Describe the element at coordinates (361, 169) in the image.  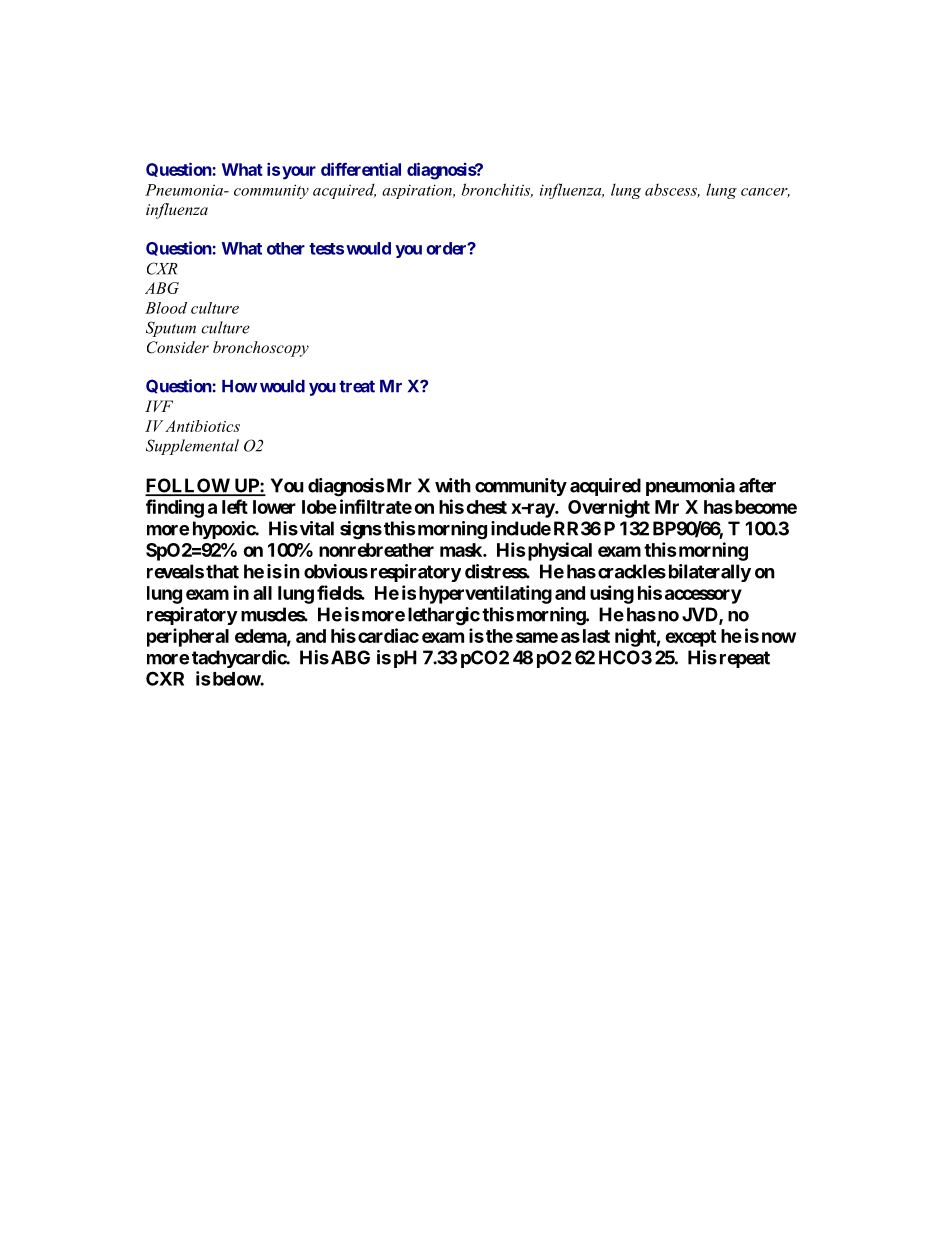
I see `differential` at that location.
